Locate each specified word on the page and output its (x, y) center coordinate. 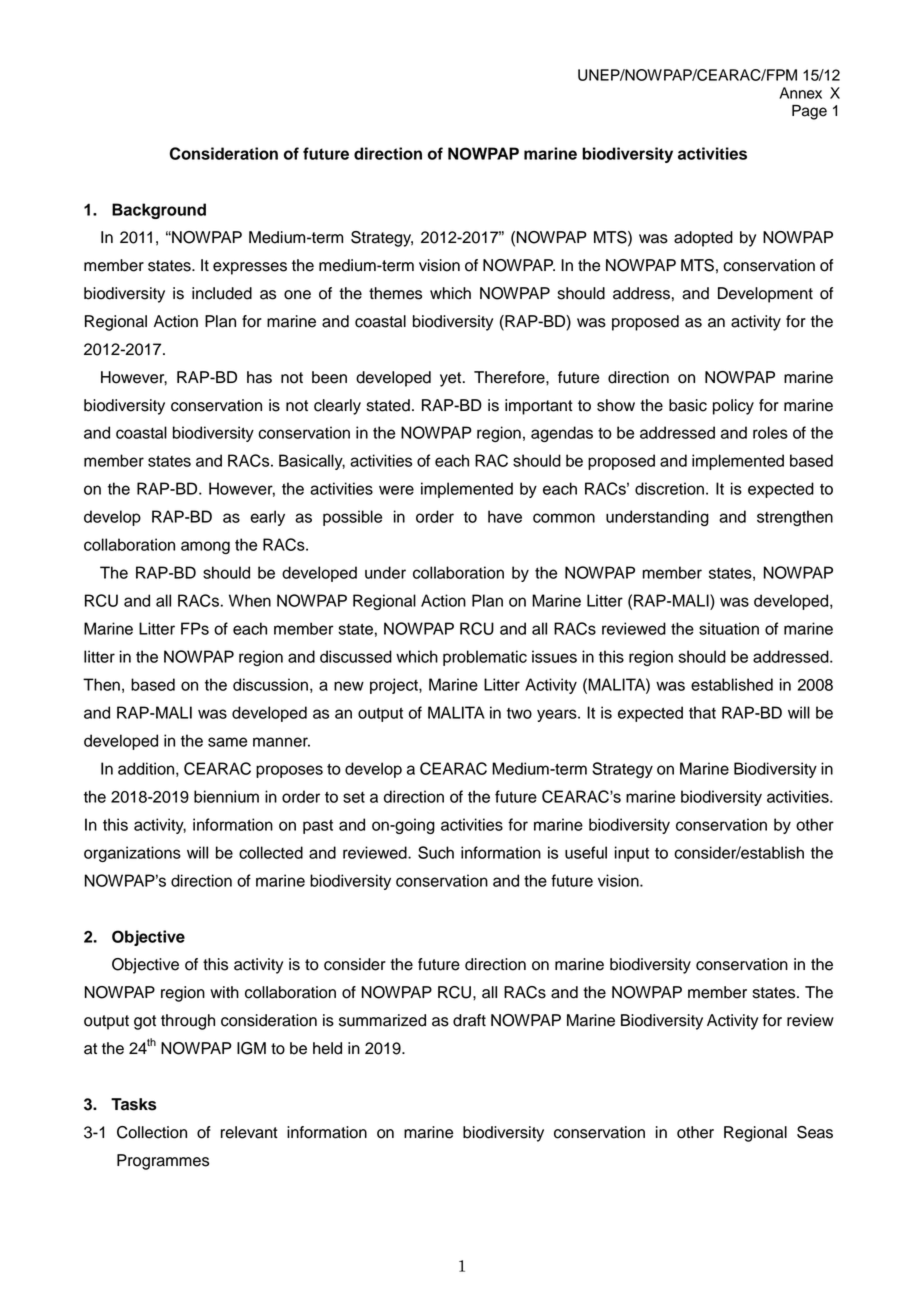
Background (159, 211)
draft (469, 1020)
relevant (249, 1132)
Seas (815, 1132)
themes (395, 293)
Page (809, 112)
